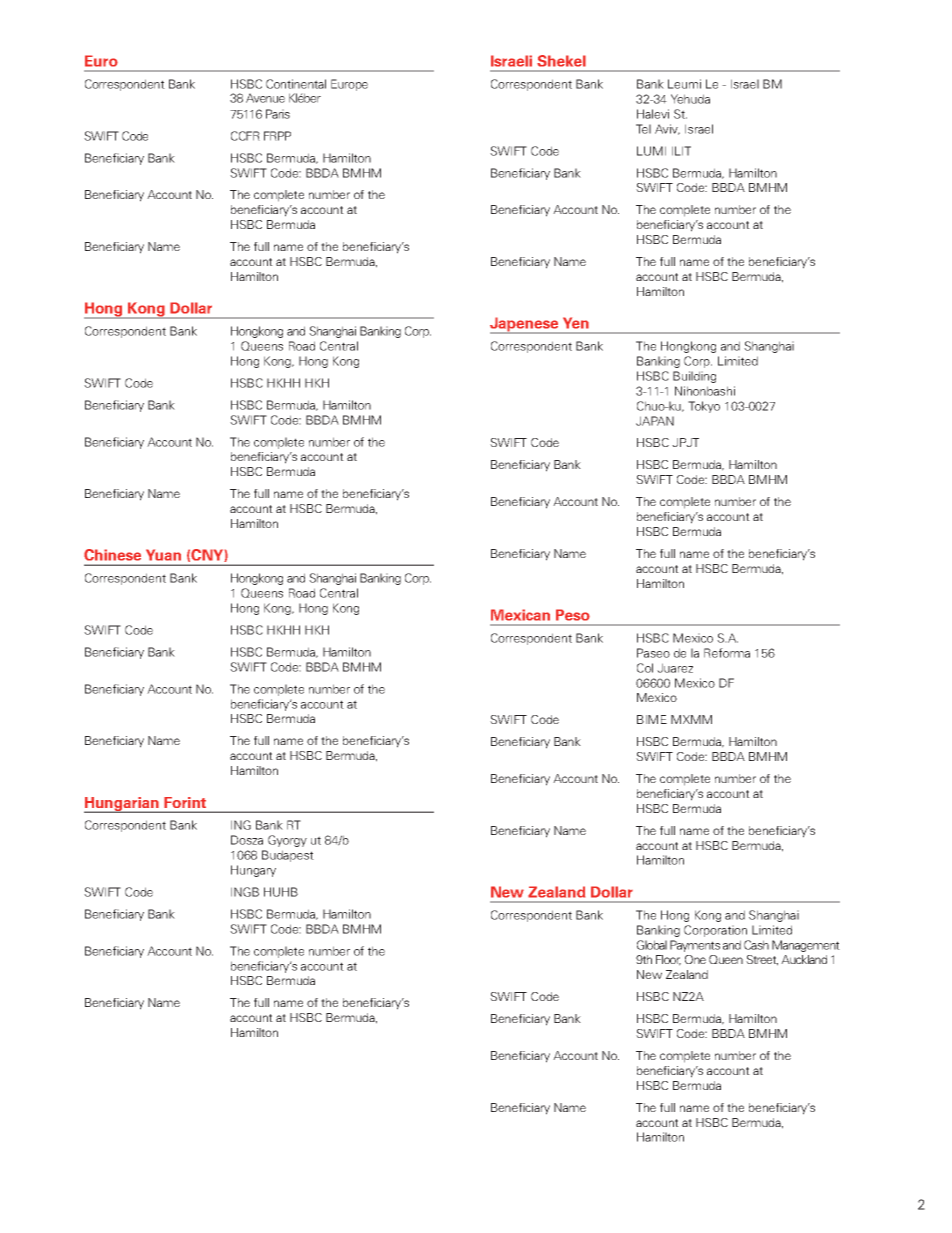 This document has width=952, height=1233. I want to click on Building, so click(694, 377).
